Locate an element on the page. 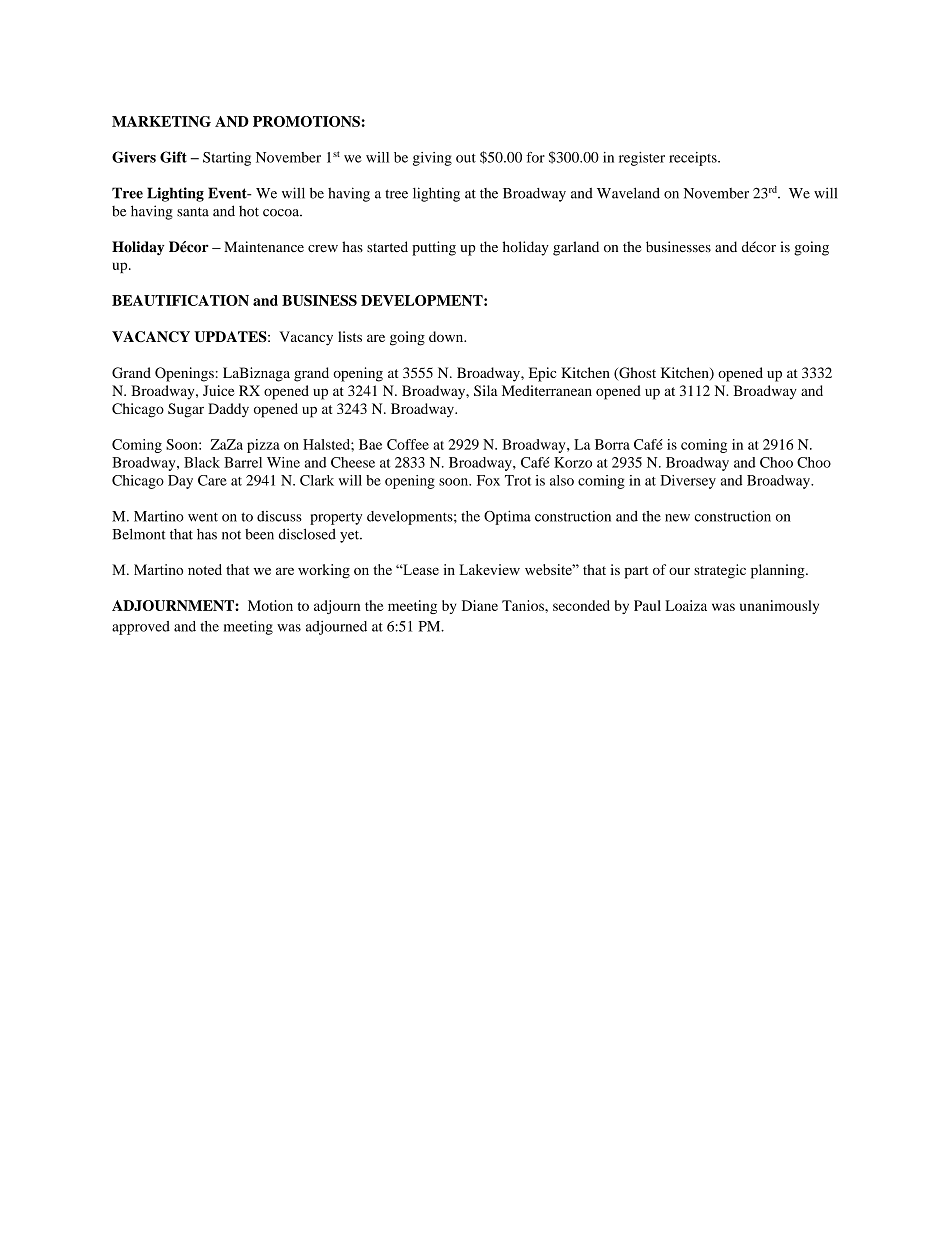 This page has width=952, height=1233. garland is located at coordinates (576, 248).
